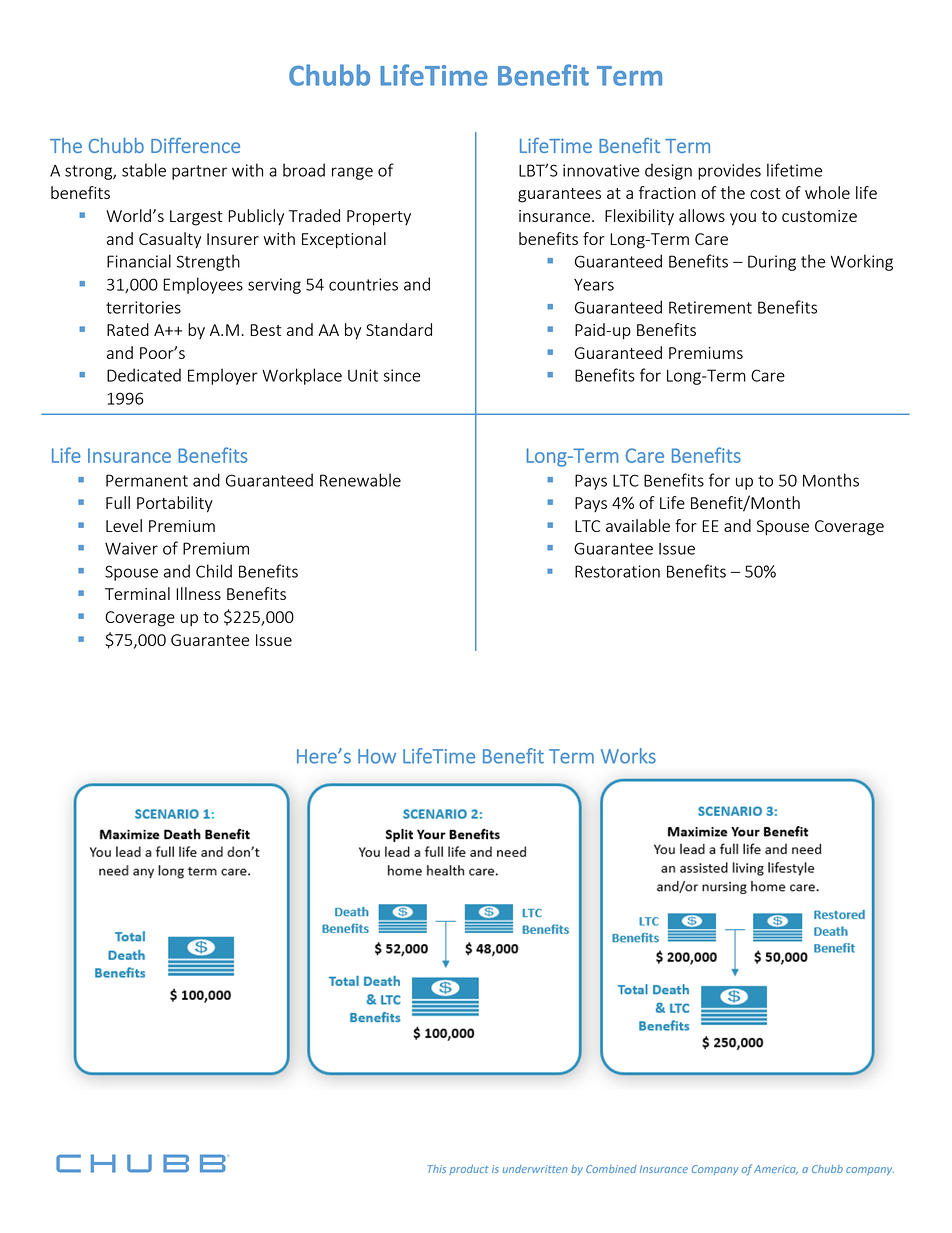 The width and height of the document is (952, 1233). Describe the element at coordinates (776, 1169) in the document. I see `America` at that location.
